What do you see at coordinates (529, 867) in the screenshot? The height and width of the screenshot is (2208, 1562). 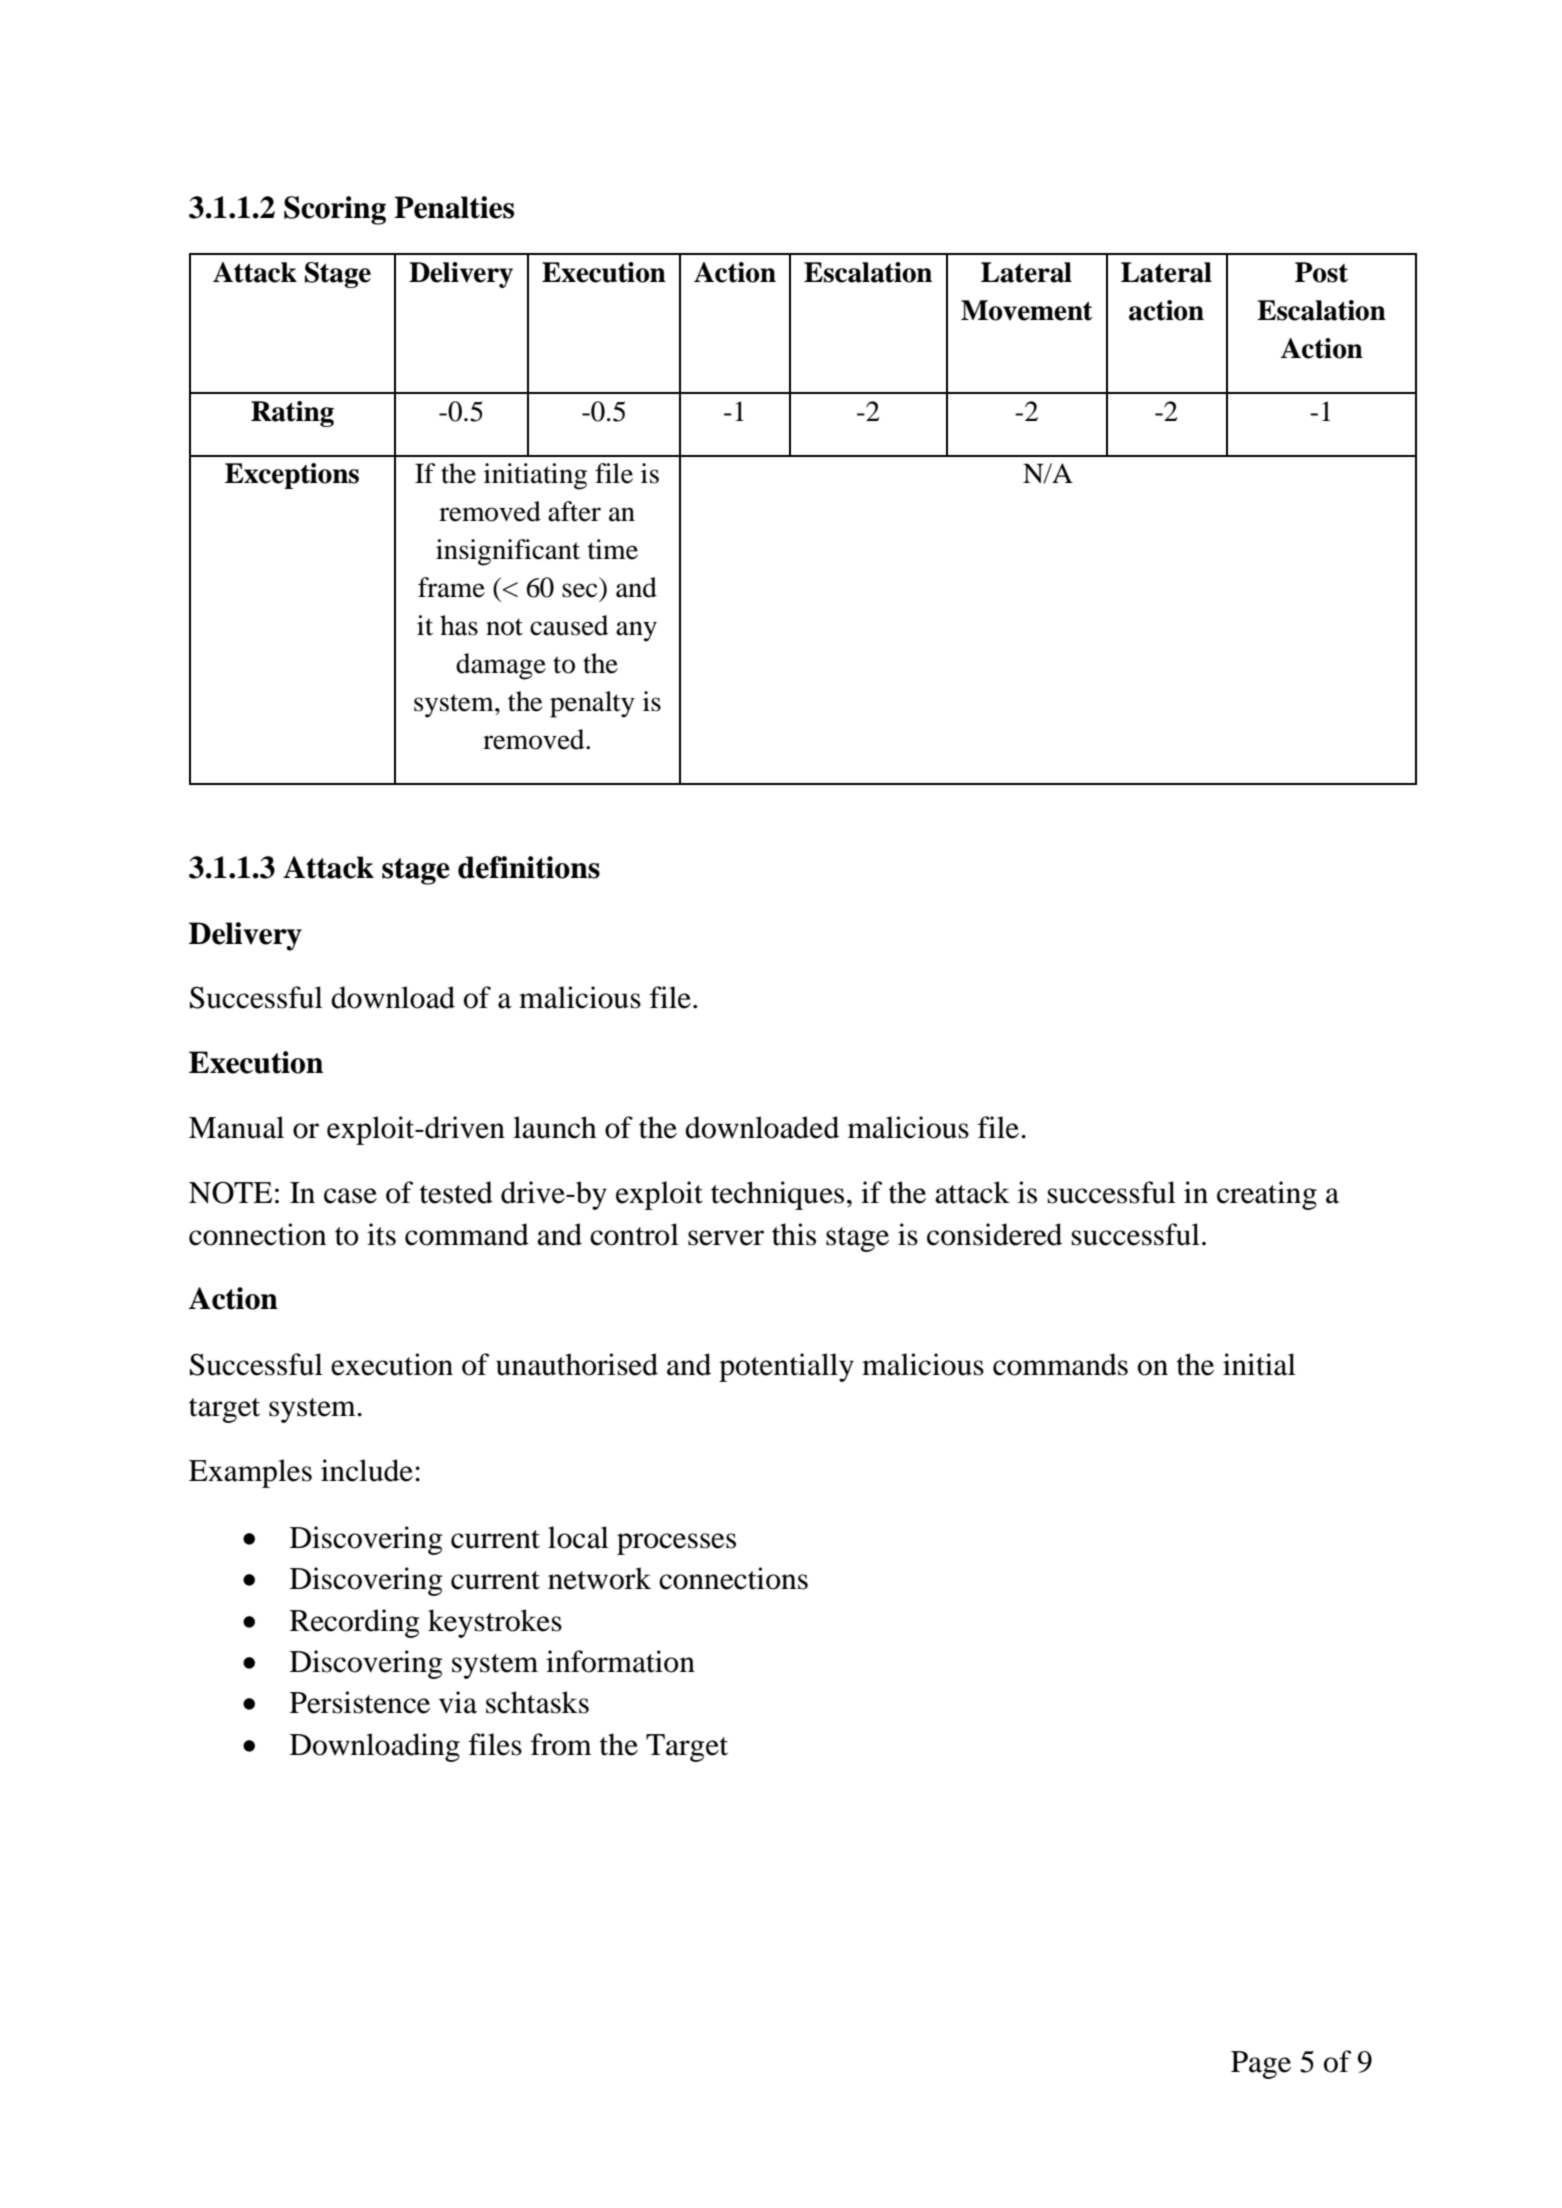 I see `definitions` at bounding box center [529, 867].
